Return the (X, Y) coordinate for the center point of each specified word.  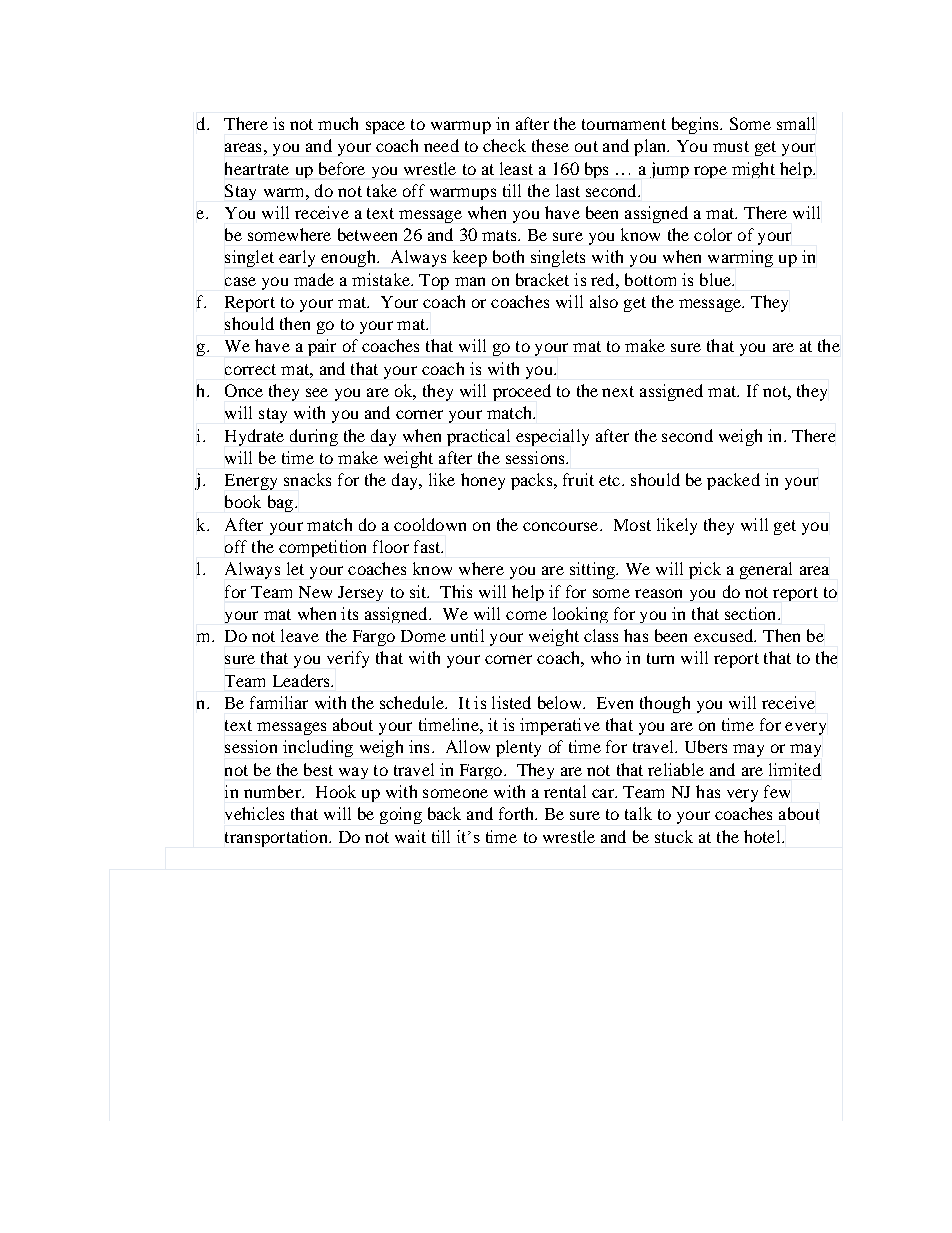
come (526, 615)
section (752, 613)
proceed (522, 392)
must (731, 146)
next (618, 391)
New (315, 592)
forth (518, 813)
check (504, 145)
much (338, 123)
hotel (763, 836)
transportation (277, 838)
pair (322, 347)
